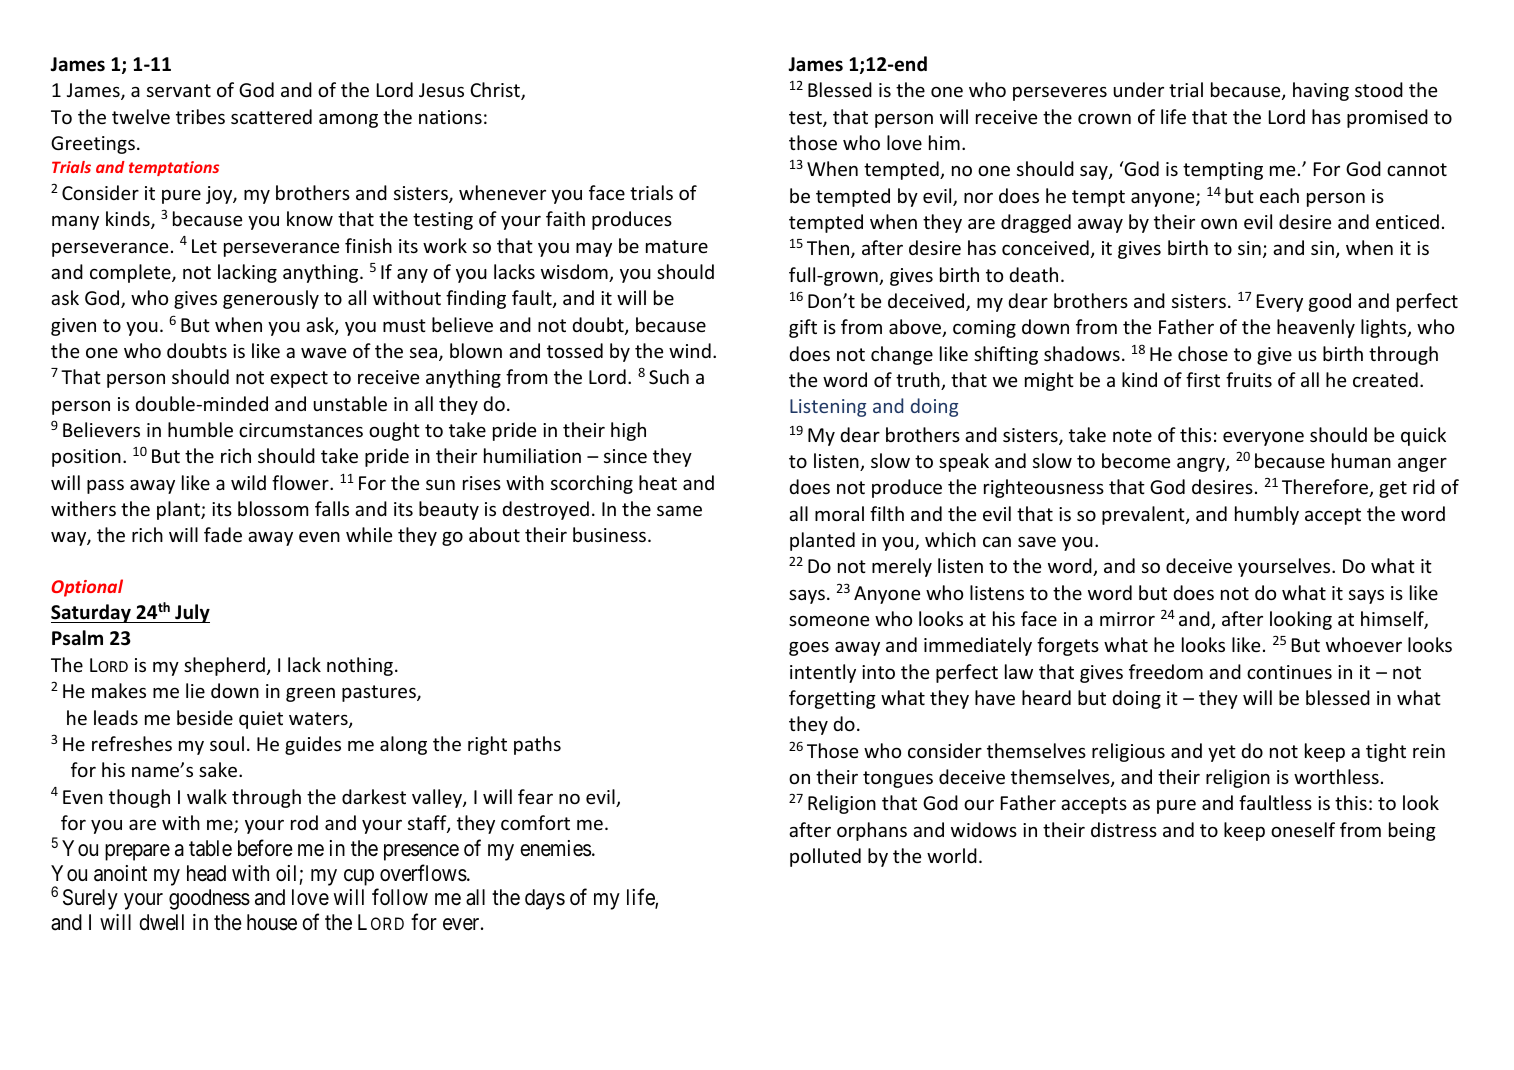  I want to click on note, so click(1132, 435).
